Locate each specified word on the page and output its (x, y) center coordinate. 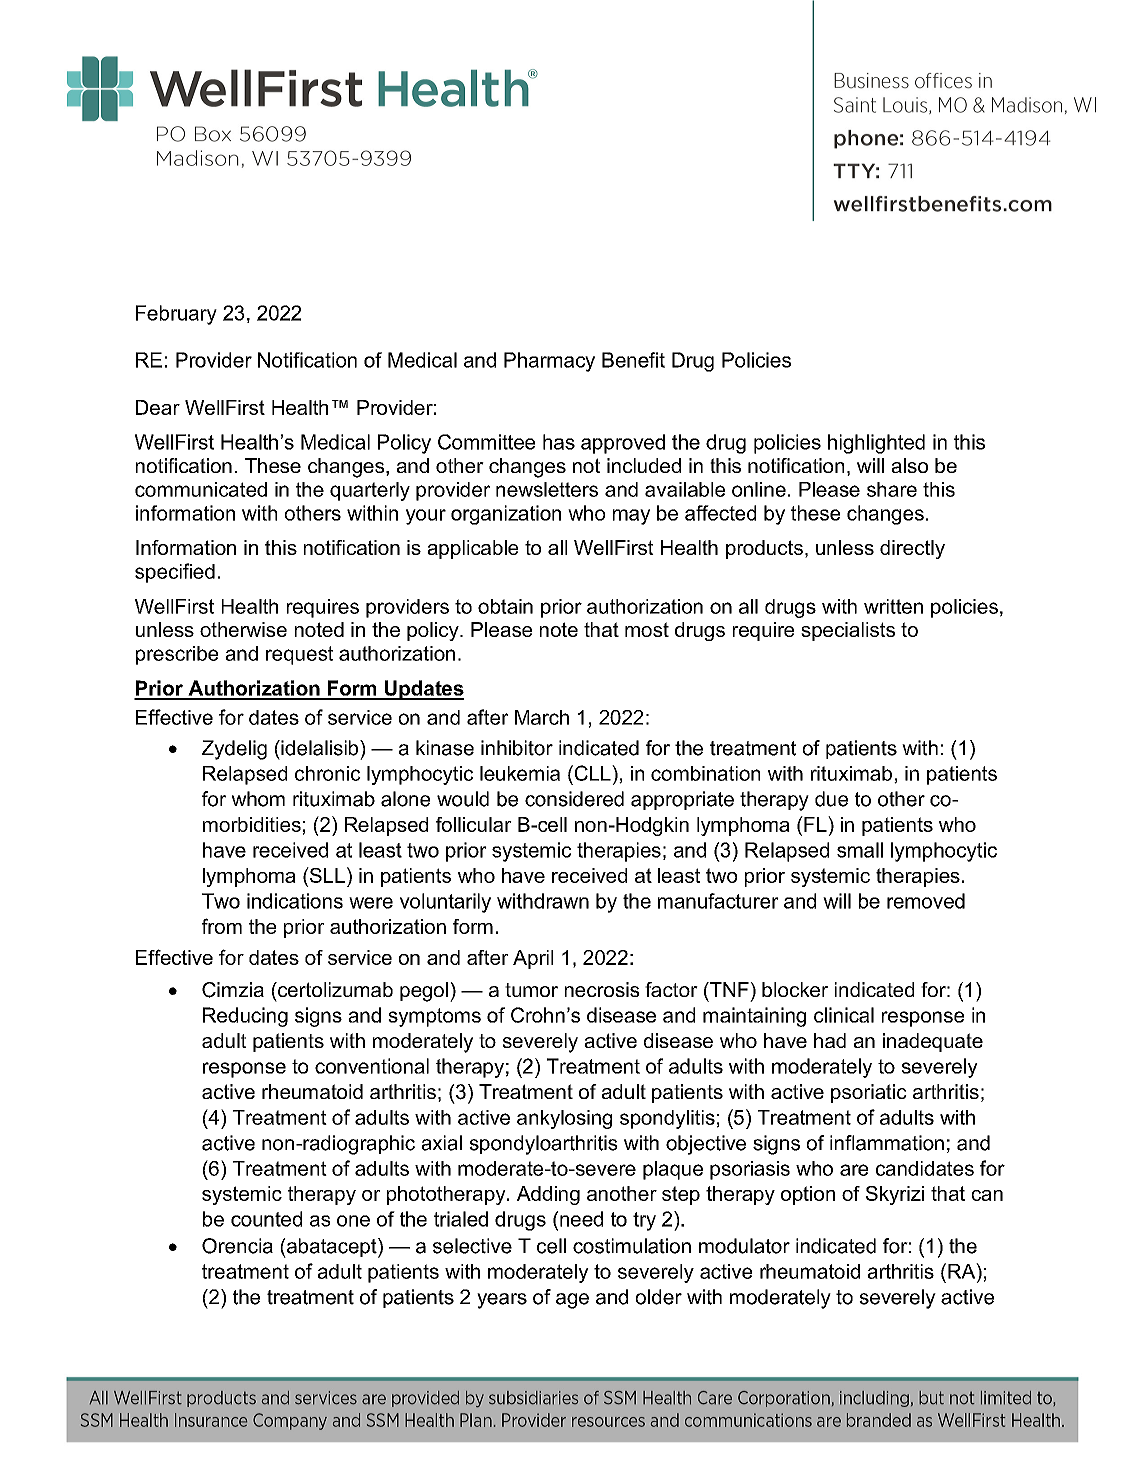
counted (266, 1219)
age (572, 1301)
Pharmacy (549, 362)
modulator (744, 1246)
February (176, 315)
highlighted (876, 444)
